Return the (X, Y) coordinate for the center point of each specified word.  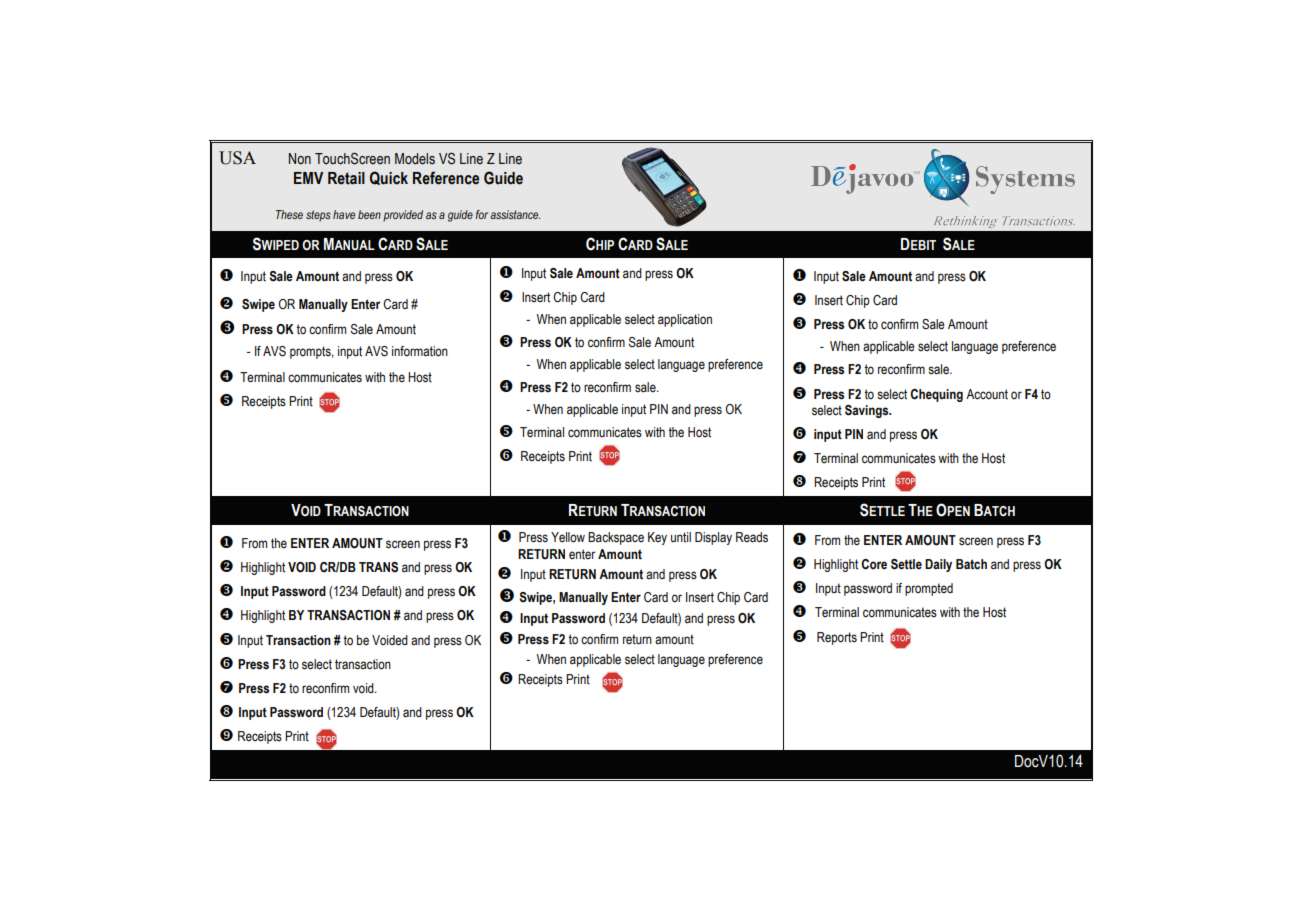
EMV (308, 178)
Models (415, 159)
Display (713, 538)
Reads (752, 537)
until (681, 537)
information (420, 351)
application (685, 320)
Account (987, 394)
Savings (868, 411)
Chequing (936, 395)
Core (874, 564)
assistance (515, 214)
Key (657, 538)
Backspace (616, 538)
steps (318, 216)
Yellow (568, 537)
